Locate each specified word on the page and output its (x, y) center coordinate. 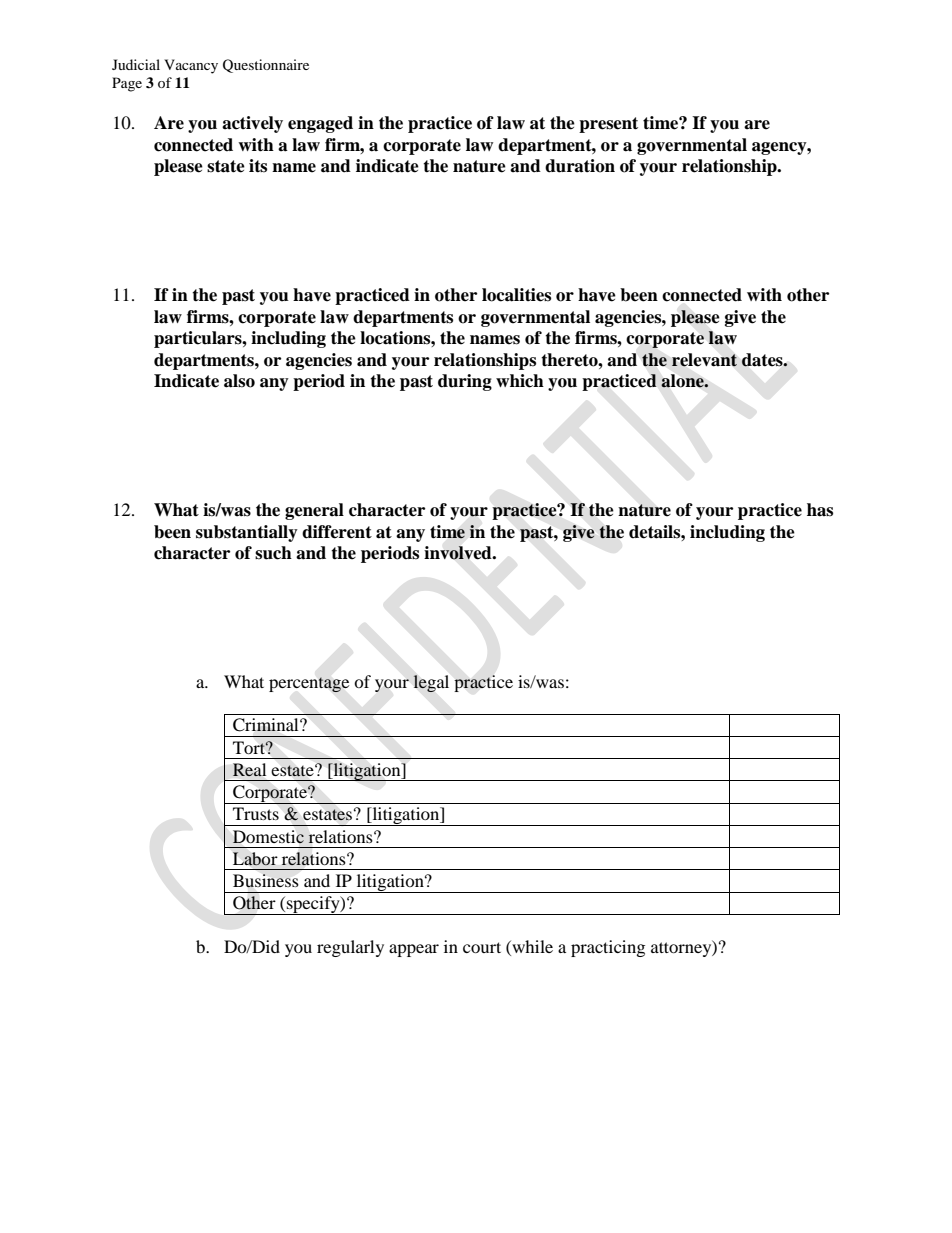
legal (431, 683)
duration (580, 166)
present (608, 125)
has (820, 510)
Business (266, 881)
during (465, 382)
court (482, 947)
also (239, 381)
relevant (704, 360)
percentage (309, 684)
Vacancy (191, 66)
